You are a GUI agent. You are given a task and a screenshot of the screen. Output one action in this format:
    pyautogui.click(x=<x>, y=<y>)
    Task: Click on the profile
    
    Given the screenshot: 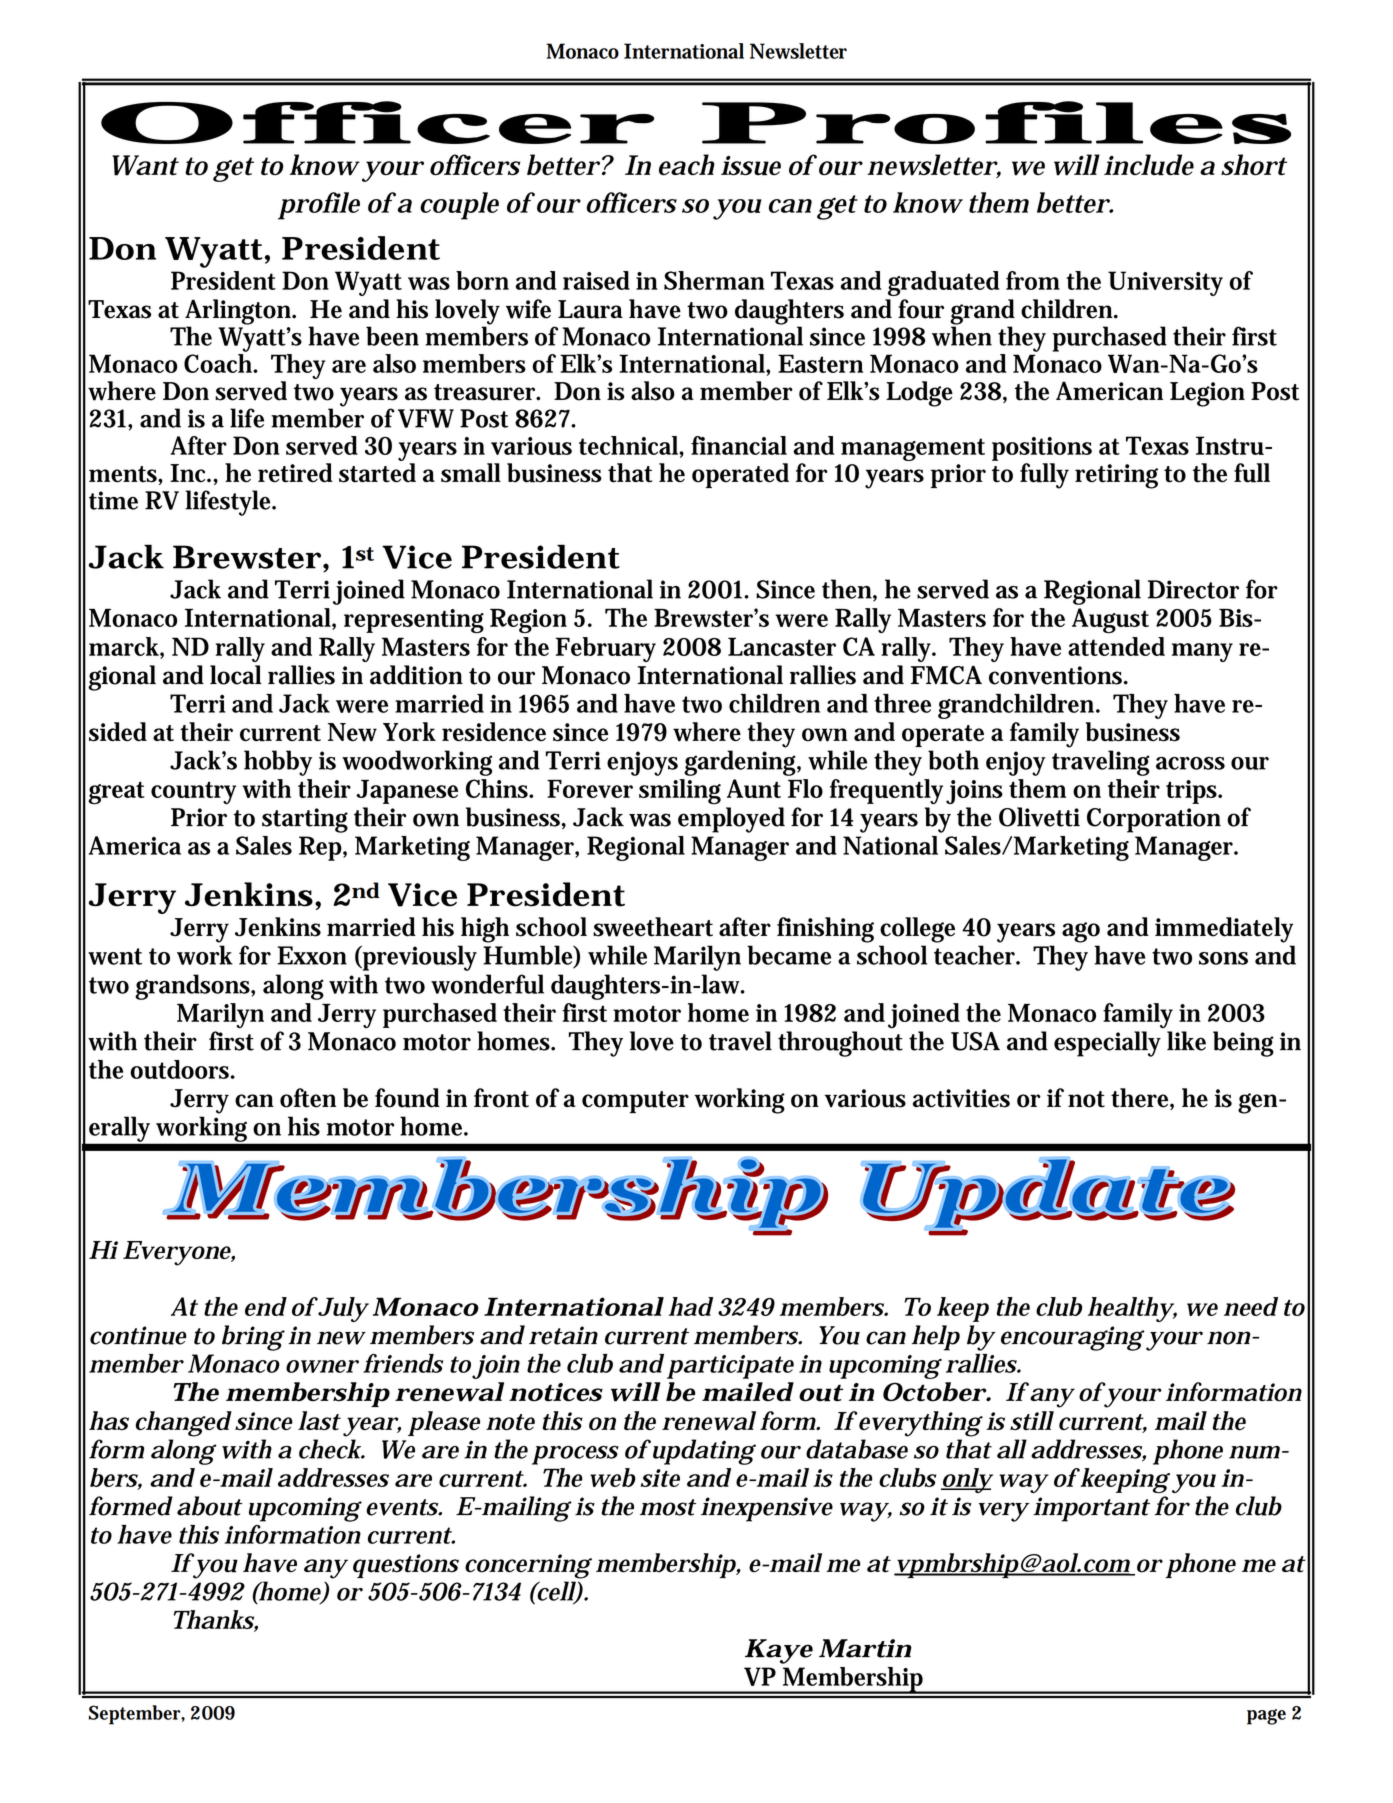 What is the action you would take?
    pyautogui.click(x=319, y=206)
